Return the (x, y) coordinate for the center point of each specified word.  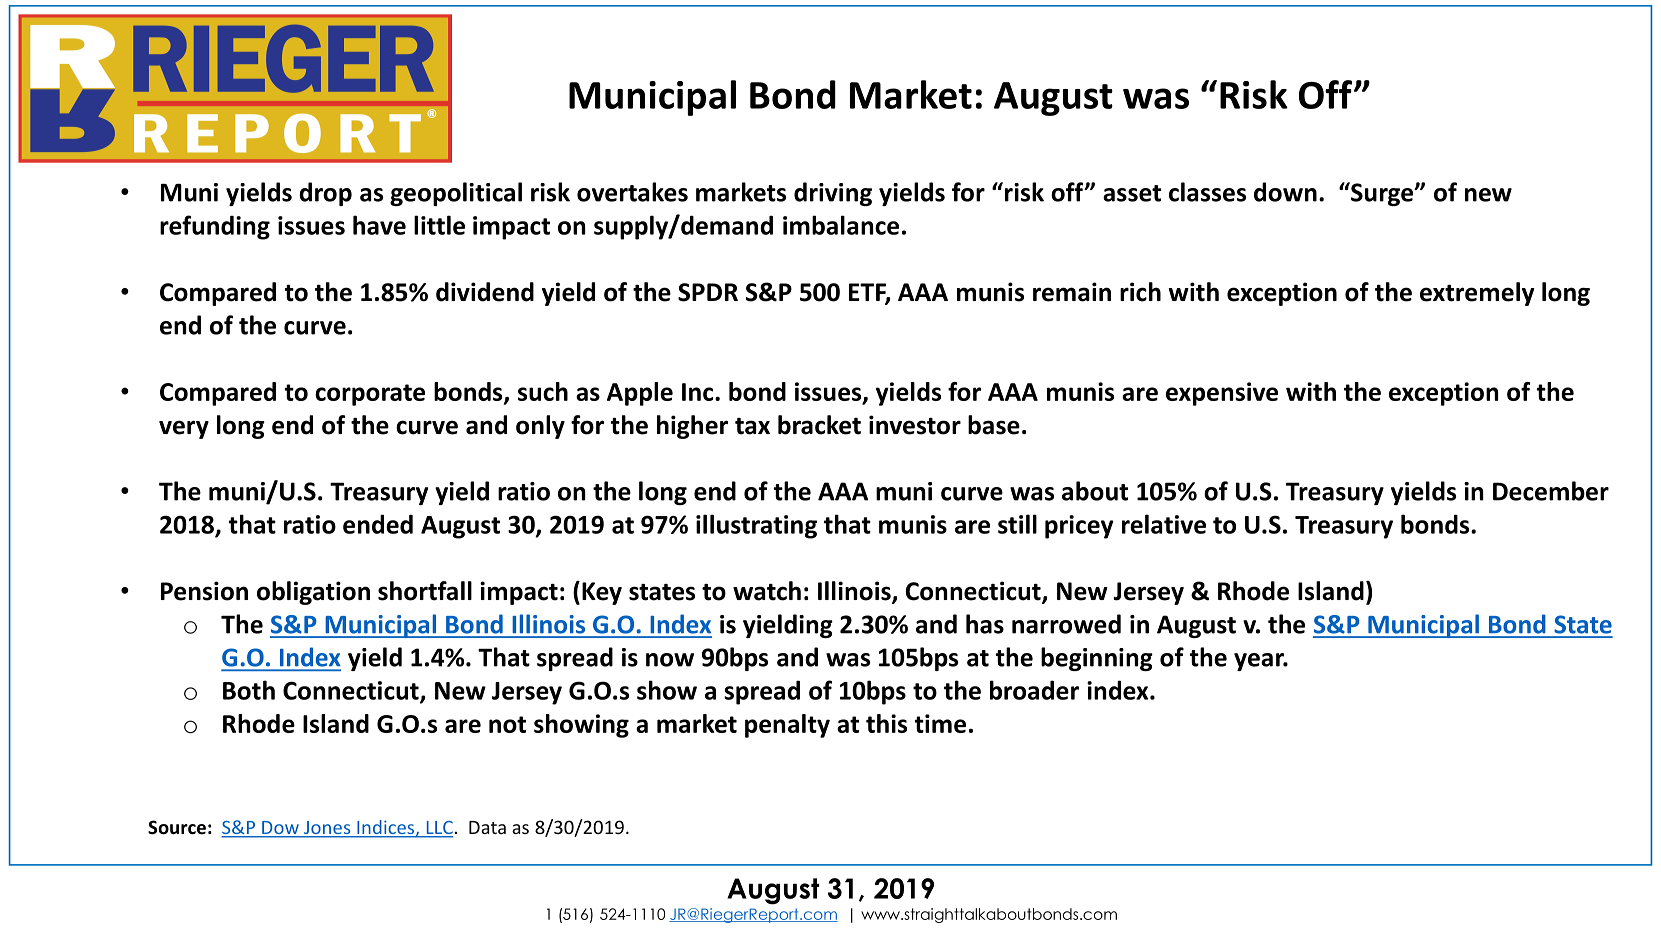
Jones (327, 829)
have (379, 225)
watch (767, 591)
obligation (313, 593)
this (886, 723)
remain (1072, 292)
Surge (1382, 194)
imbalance (841, 225)
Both (249, 690)
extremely (1477, 294)
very (184, 429)
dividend (485, 292)
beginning (1097, 659)
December (1551, 491)
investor (915, 425)
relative (1164, 524)
